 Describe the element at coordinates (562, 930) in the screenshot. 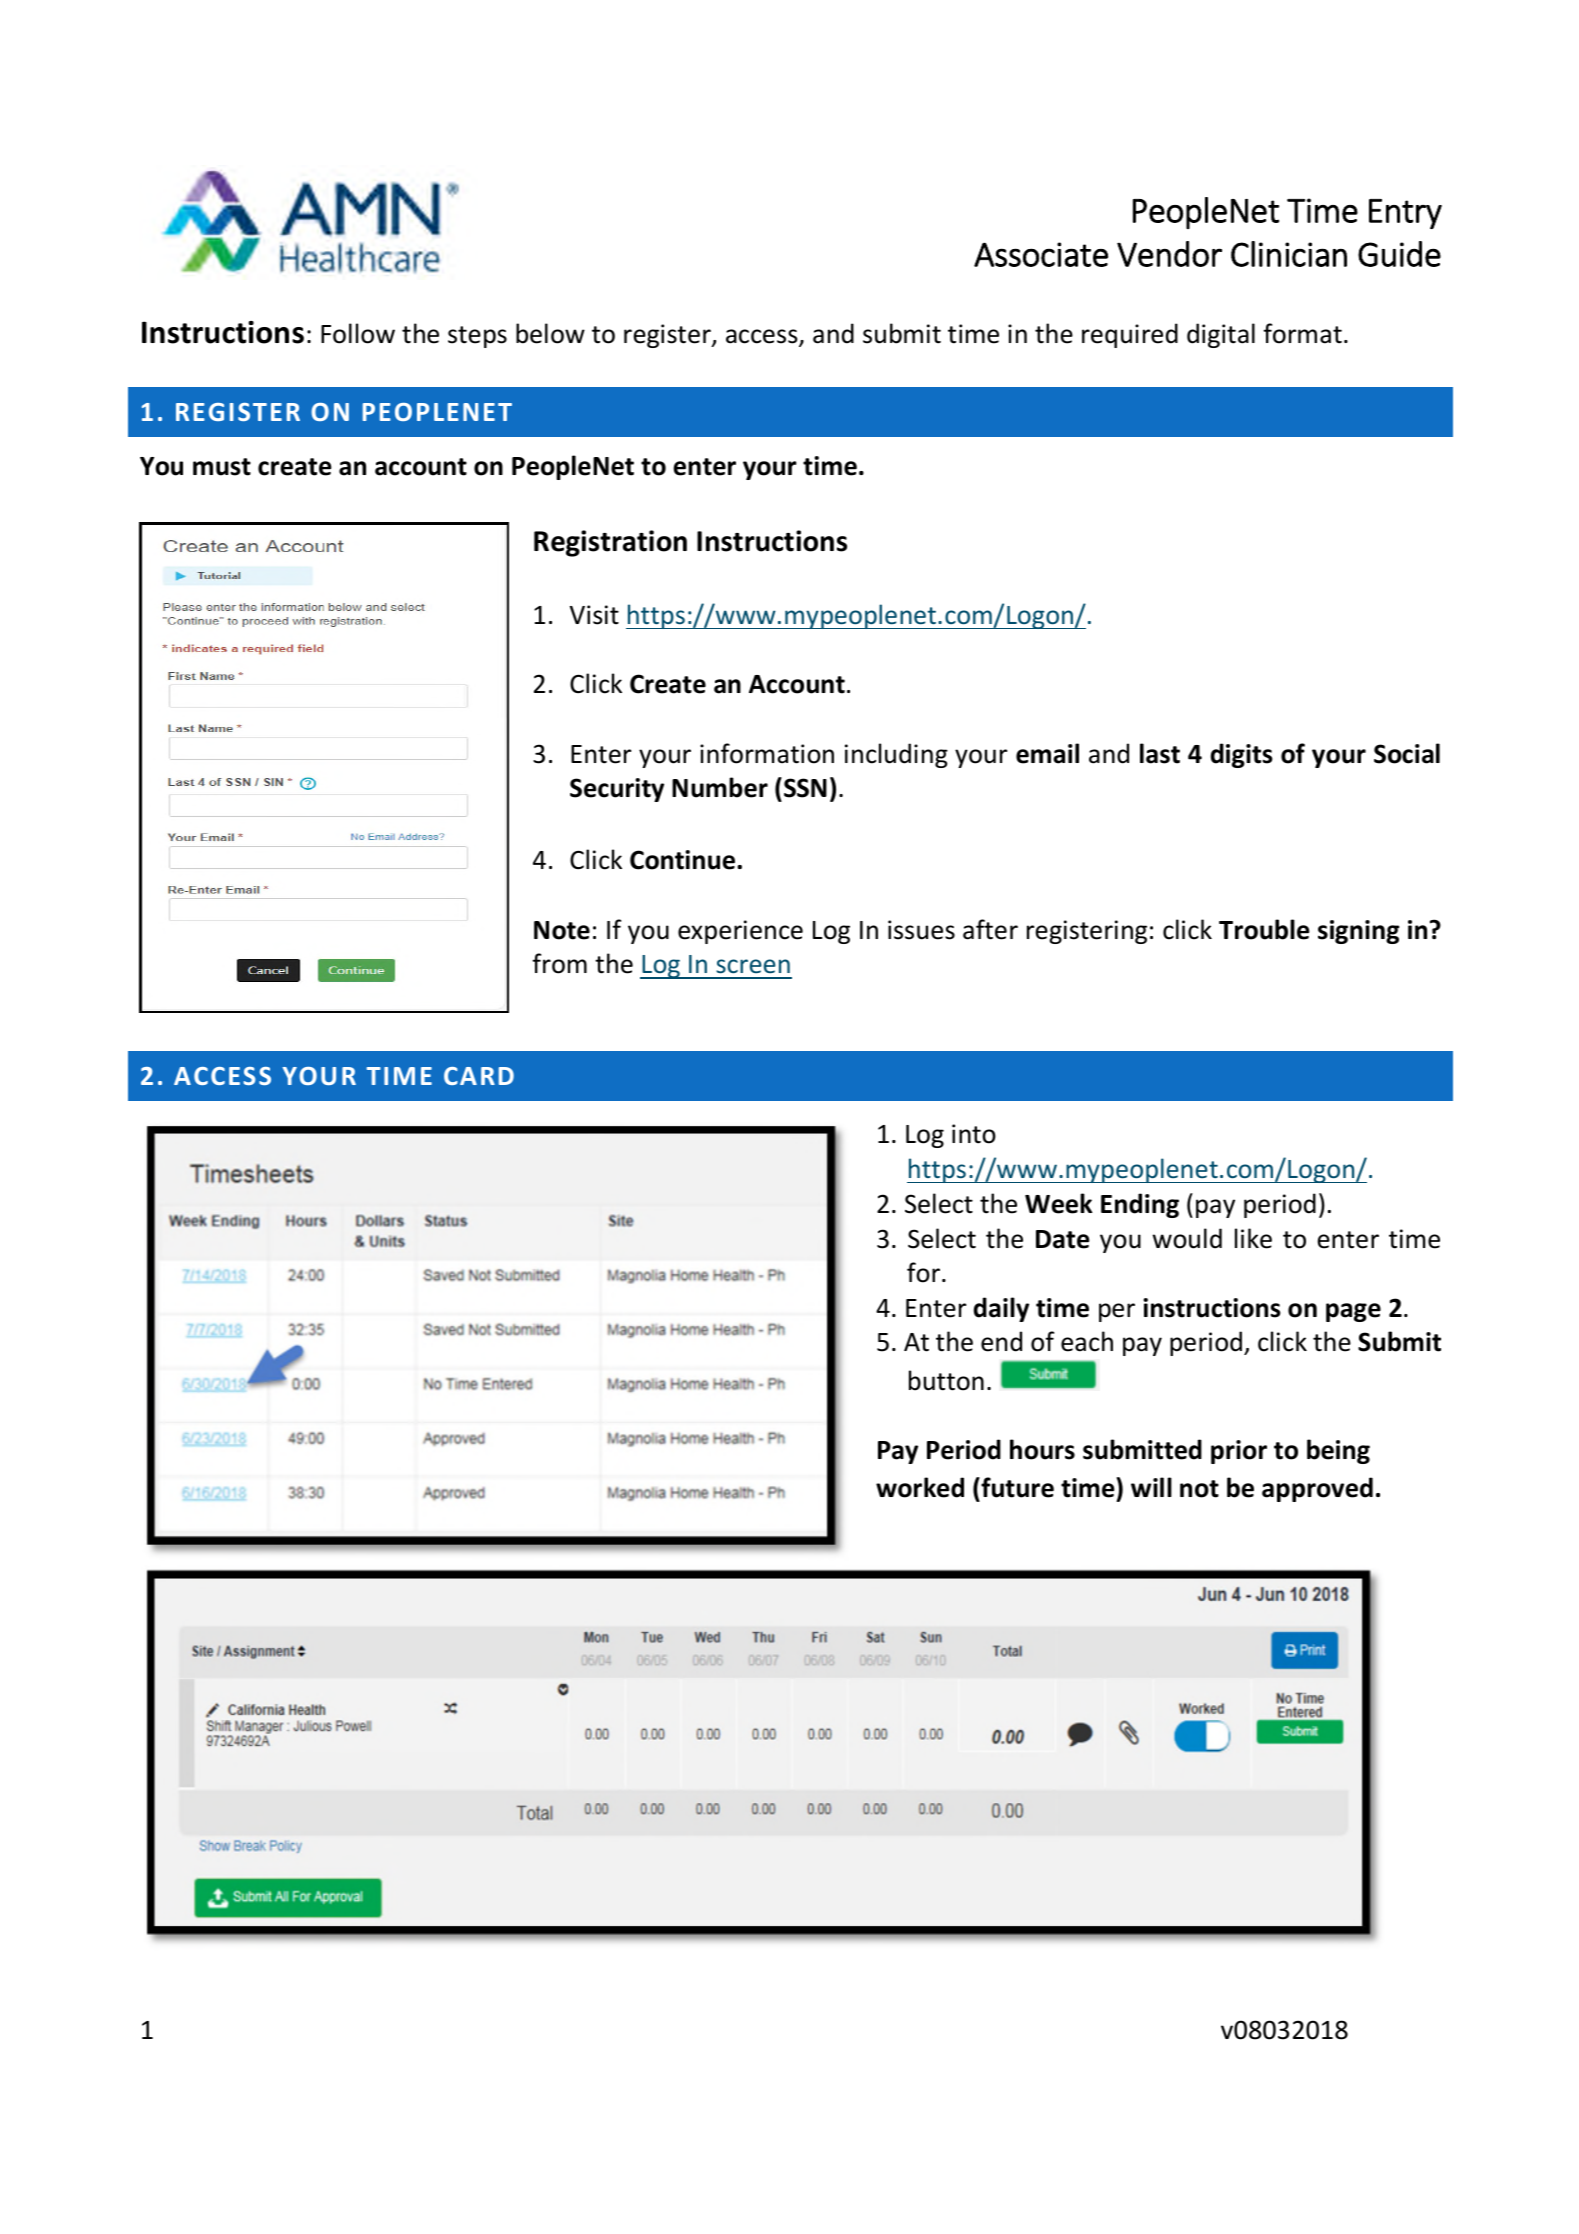

I see `Note` at that location.
